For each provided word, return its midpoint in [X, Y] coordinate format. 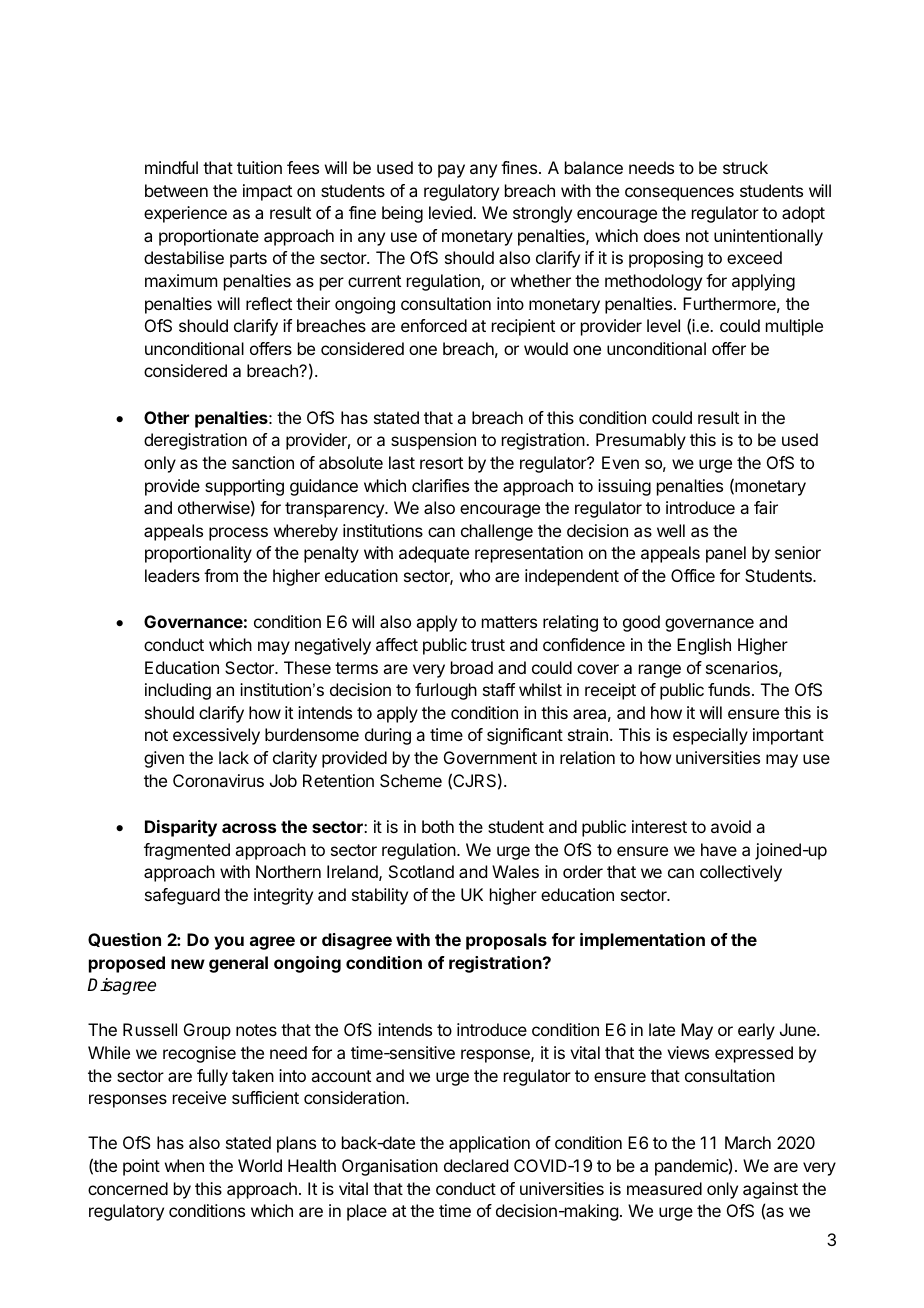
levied [451, 212]
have [719, 849]
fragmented [187, 851]
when [184, 1165]
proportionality [198, 554]
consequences [679, 194]
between [176, 190]
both [438, 826]
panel [726, 554]
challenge [497, 532]
